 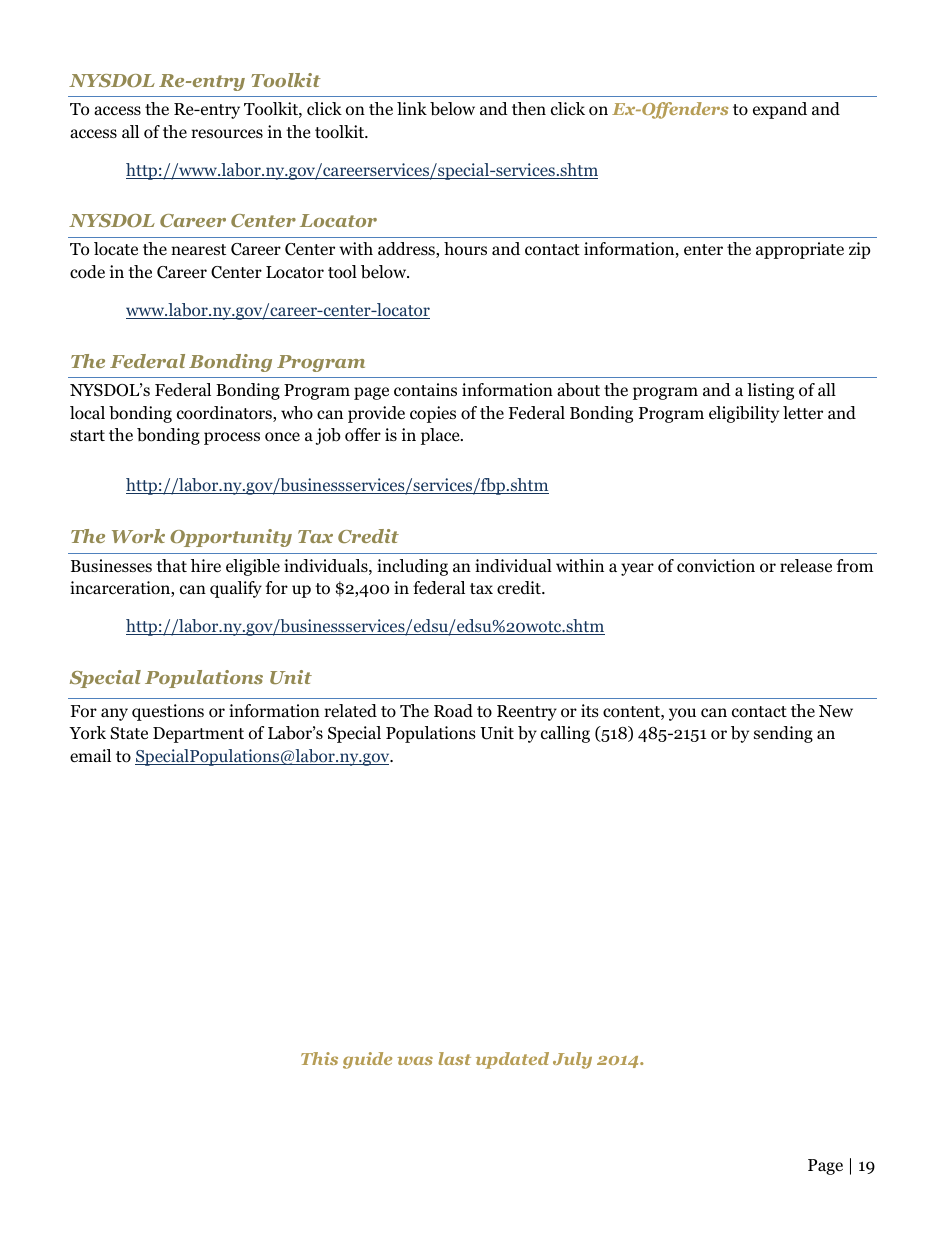 I want to click on This, so click(x=319, y=1058).
